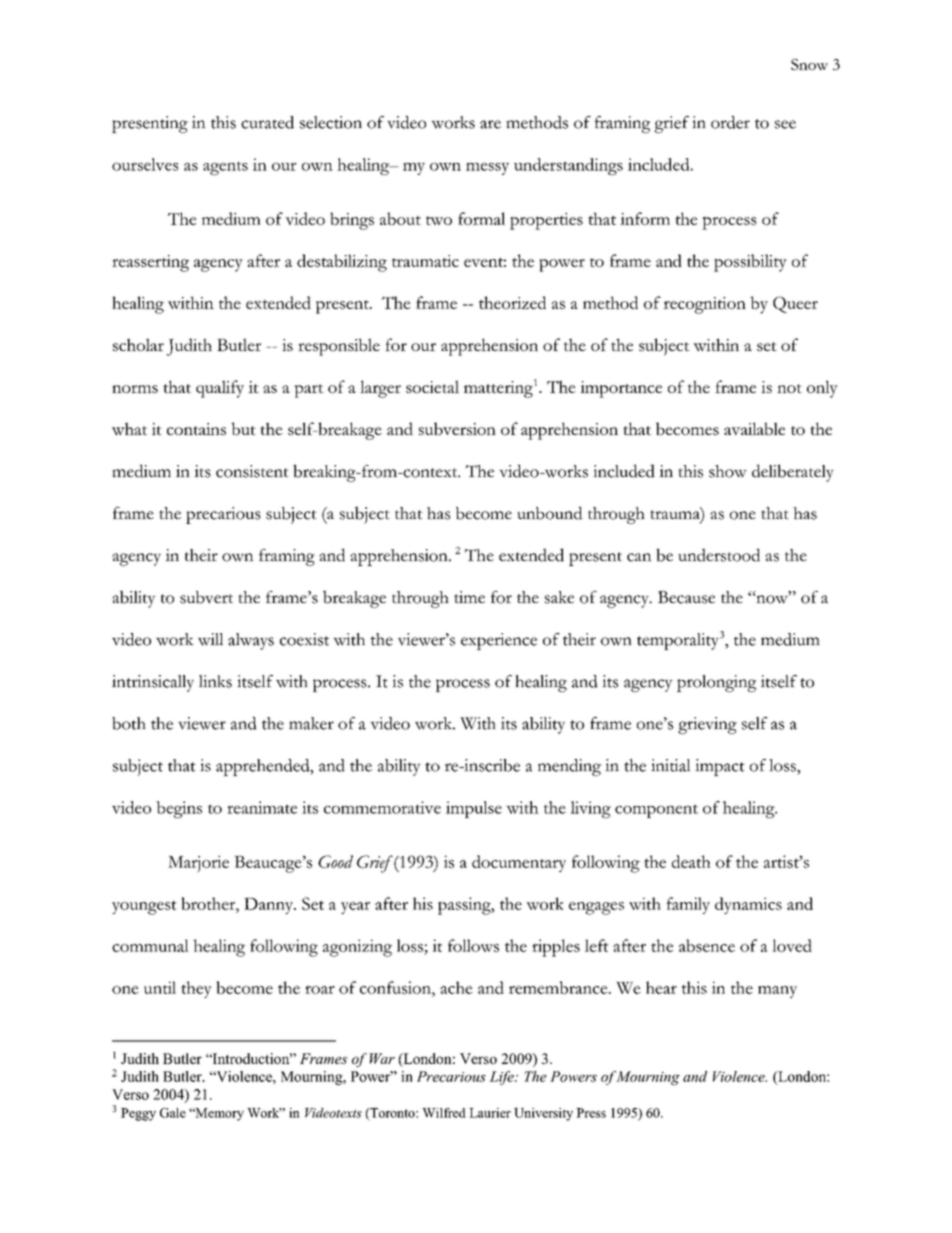  I want to click on available, so click(754, 429).
